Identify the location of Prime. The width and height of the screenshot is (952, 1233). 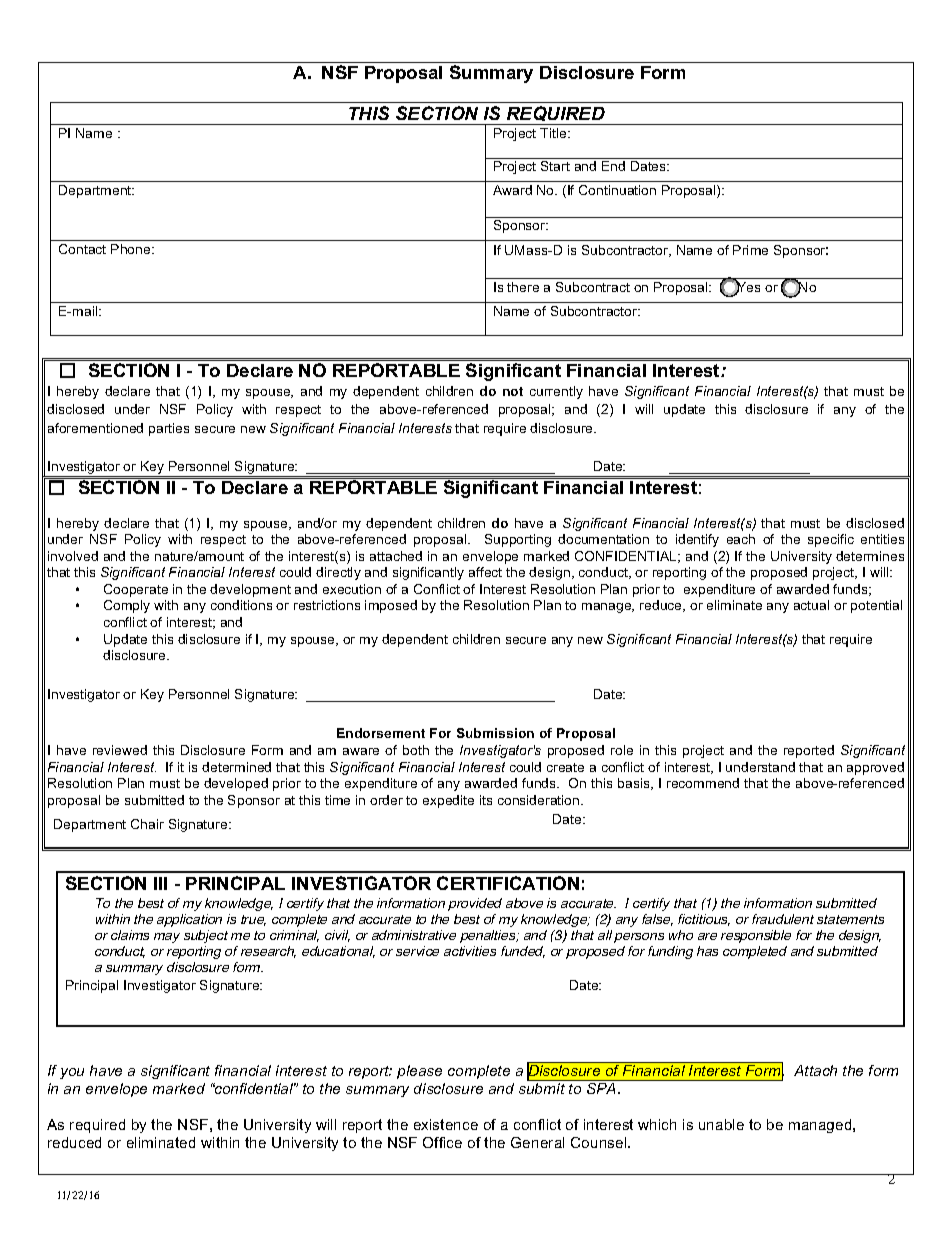
(750, 250).
